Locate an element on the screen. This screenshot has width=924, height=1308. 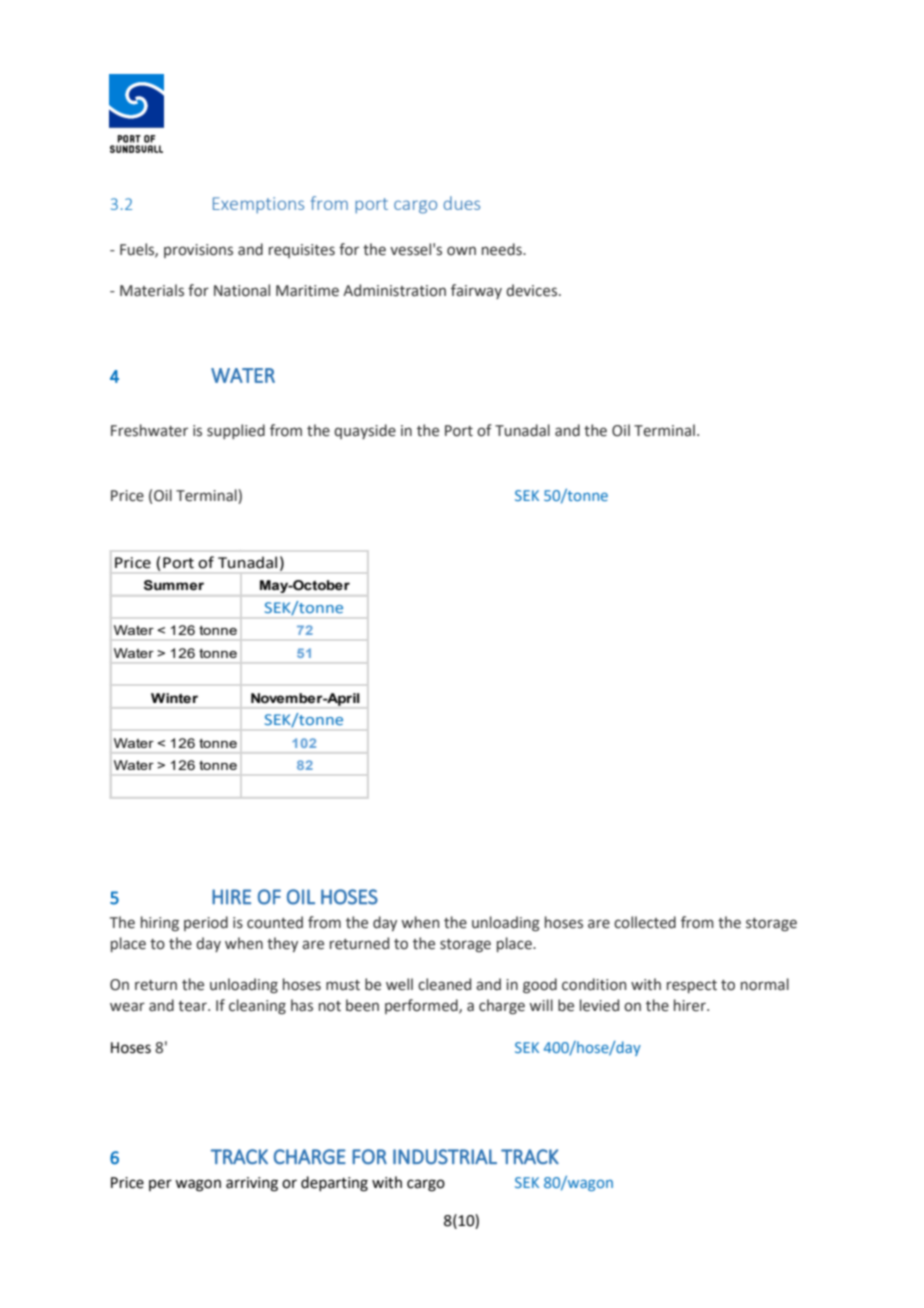
arriving is located at coordinates (252, 1184).
